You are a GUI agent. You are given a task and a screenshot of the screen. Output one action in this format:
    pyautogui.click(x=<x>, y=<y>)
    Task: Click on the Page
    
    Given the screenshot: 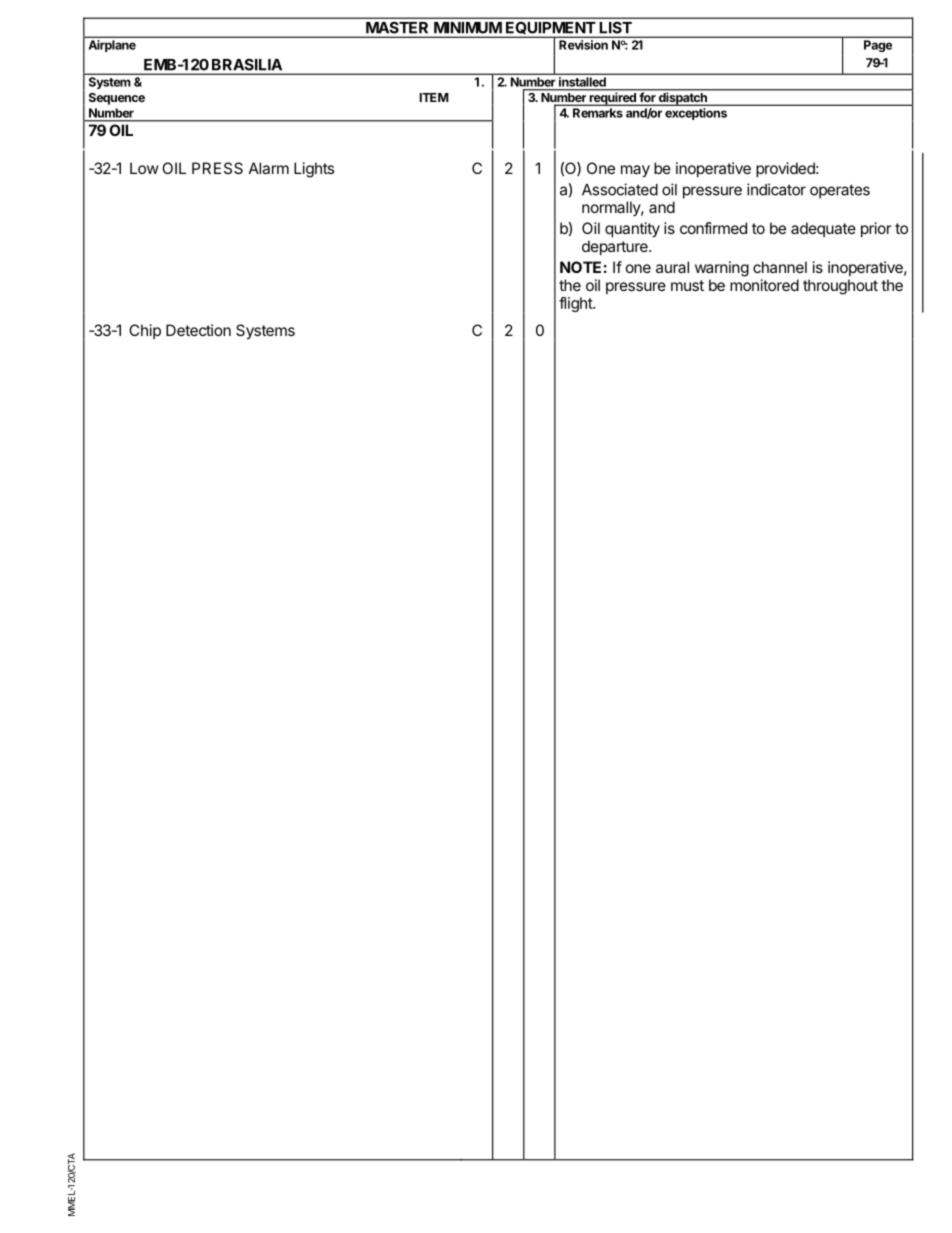 What is the action you would take?
    pyautogui.click(x=878, y=46)
